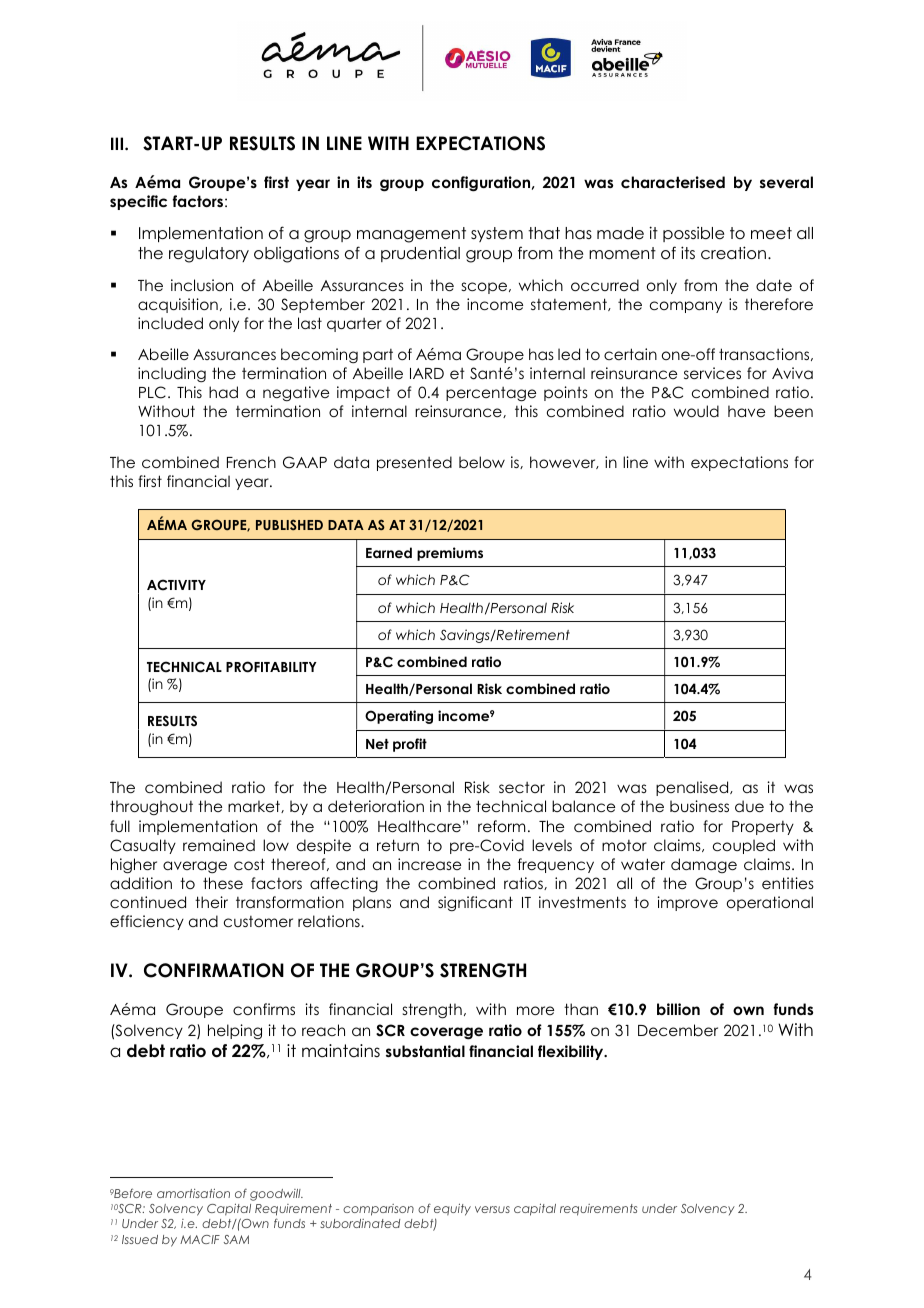 The height and width of the page is (1308, 924). Describe the element at coordinates (176, 585) in the page. I see `ACTIVITY` at that location.
